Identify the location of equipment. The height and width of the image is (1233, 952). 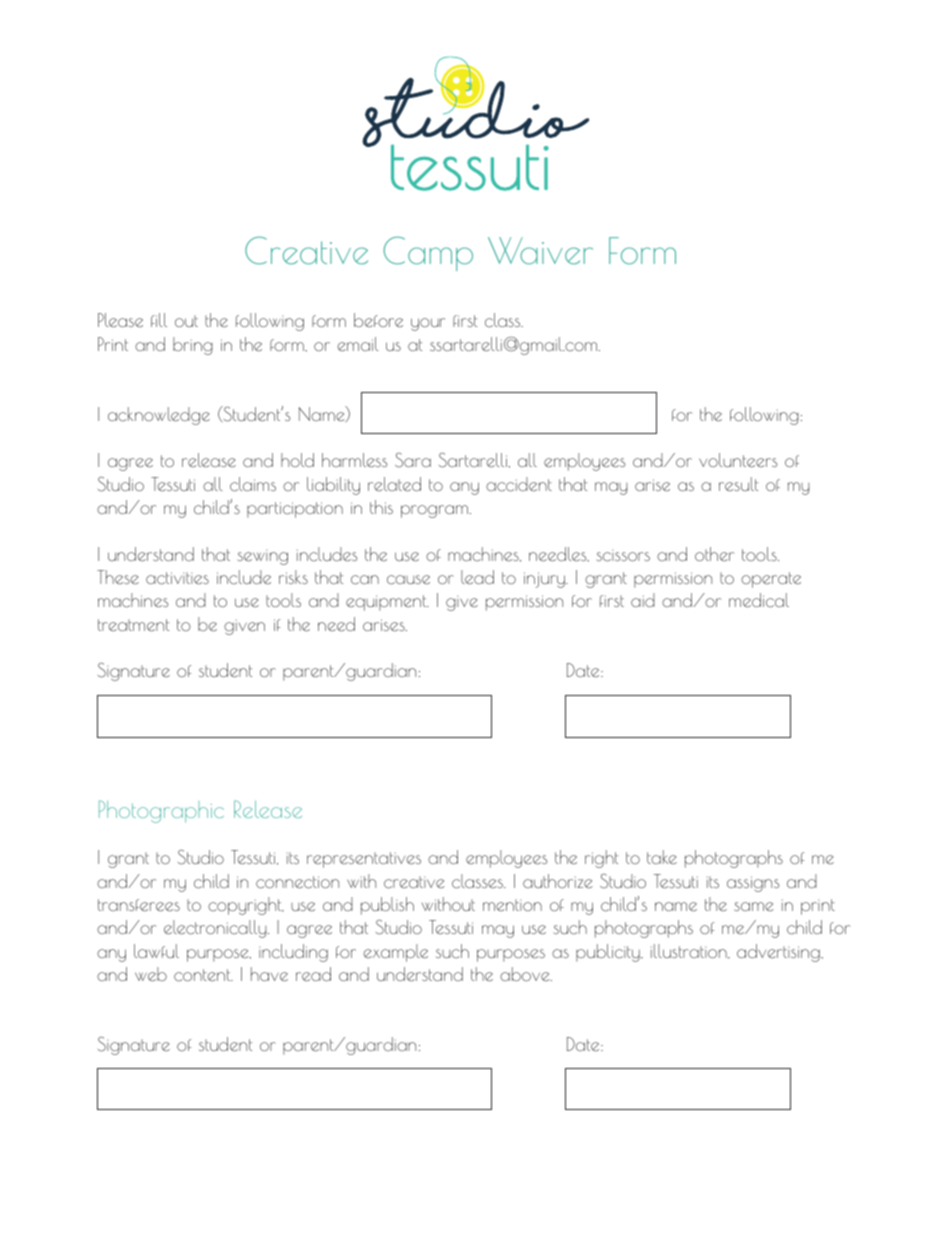
(387, 603).
